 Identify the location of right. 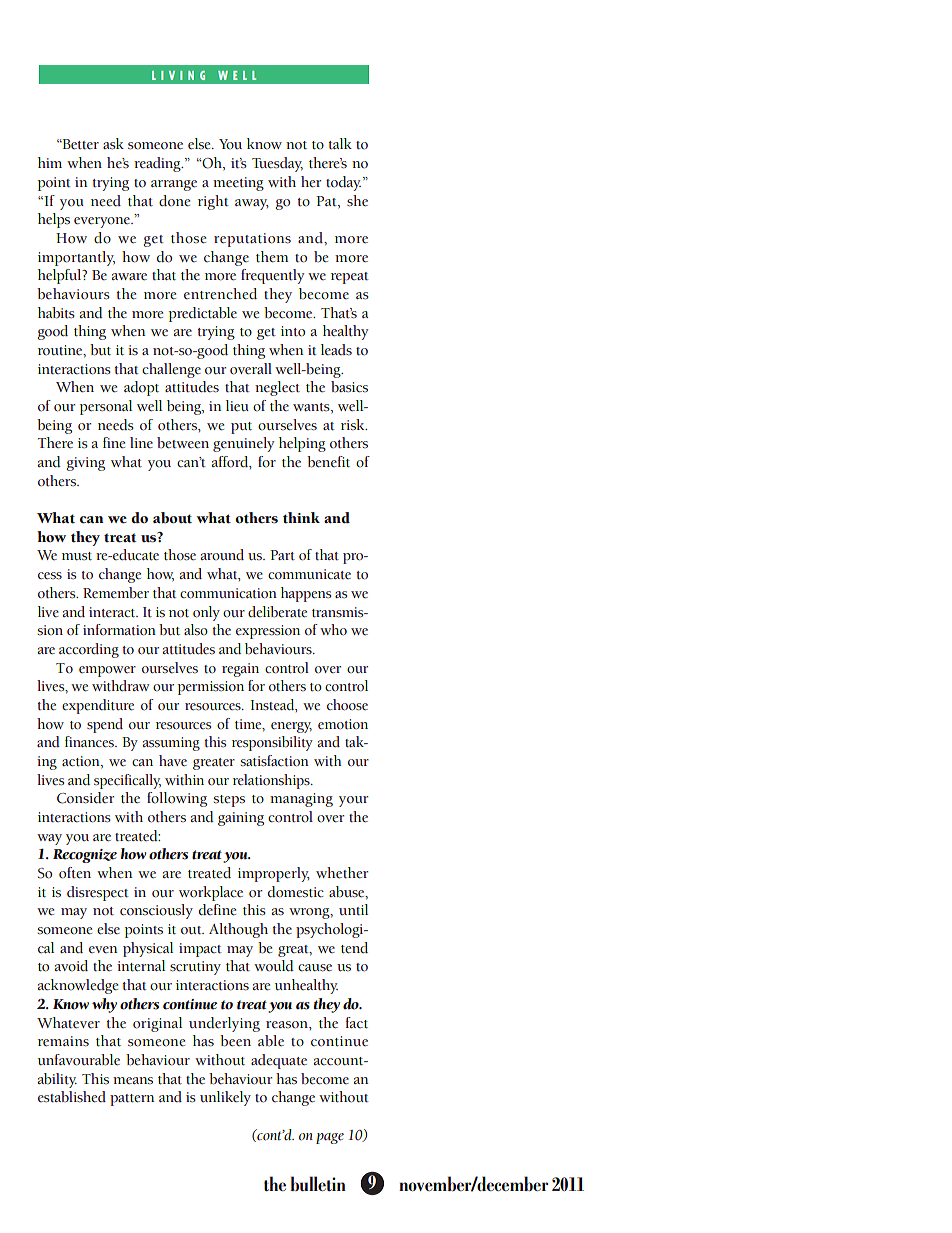
(213, 202).
